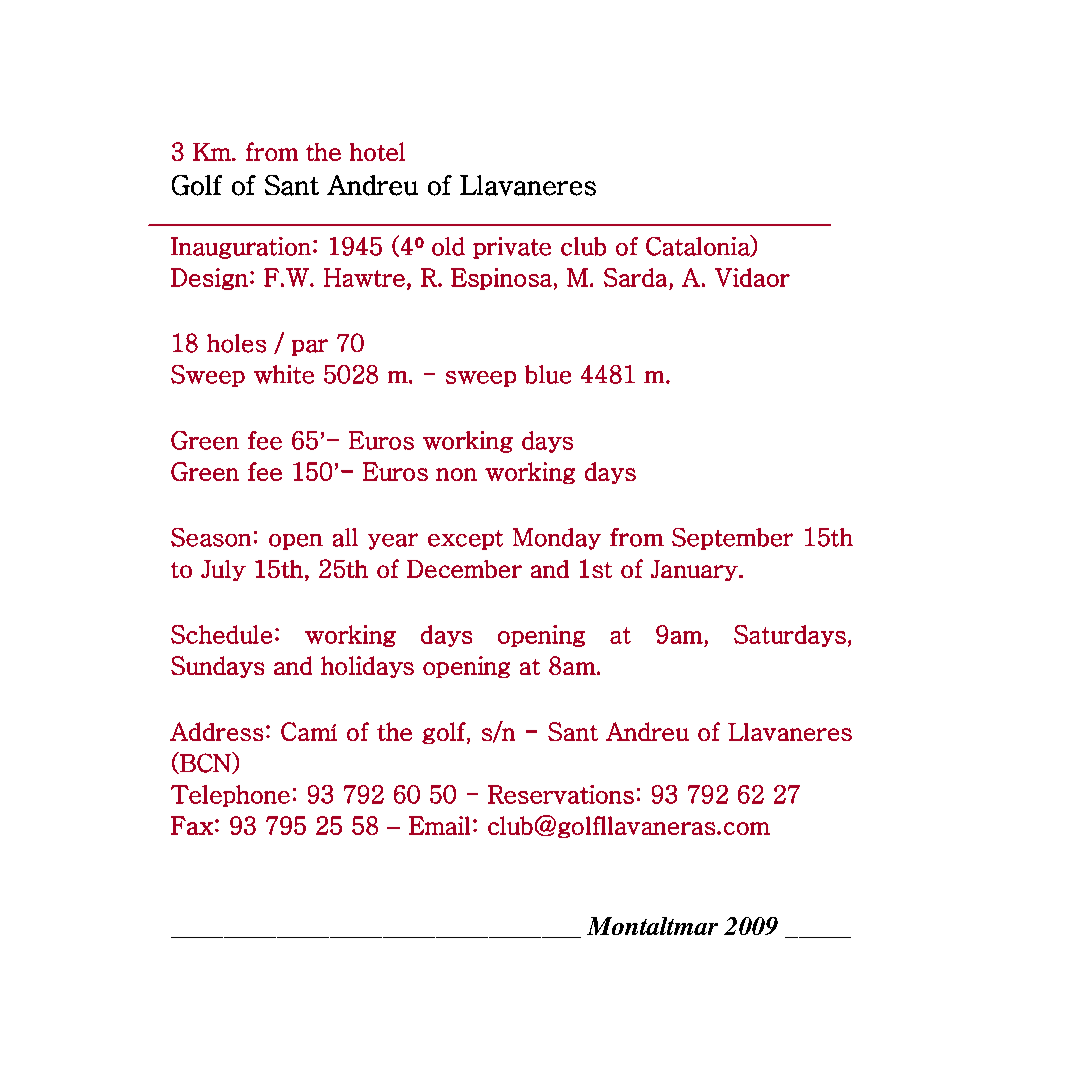 The width and height of the document is (1092, 1092). Describe the element at coordinates (211, 537) in the document. I see `Season` at that location.
